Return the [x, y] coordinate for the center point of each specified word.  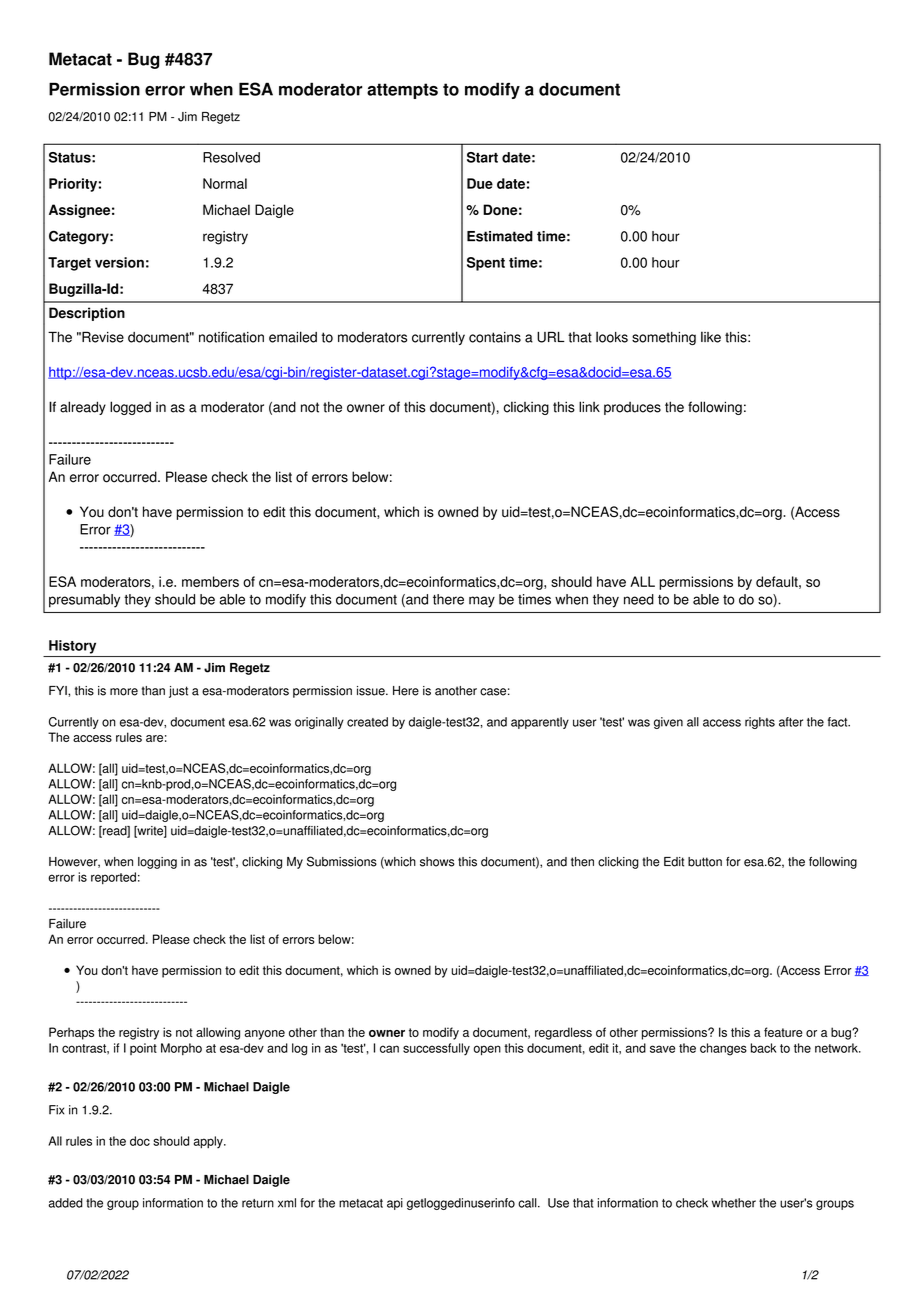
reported [113, 878]
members [210, 581]
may [482, 602]
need [639, 599]
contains [495, 337]
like [711, 337]
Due [480, 183]
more [124, 692]
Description [87, 314]
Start [482, 157]
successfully [436, 1049]
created [367, 722]
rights [760, 723]
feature [783, 1032]
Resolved [231, 157]
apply [209, 1142]
